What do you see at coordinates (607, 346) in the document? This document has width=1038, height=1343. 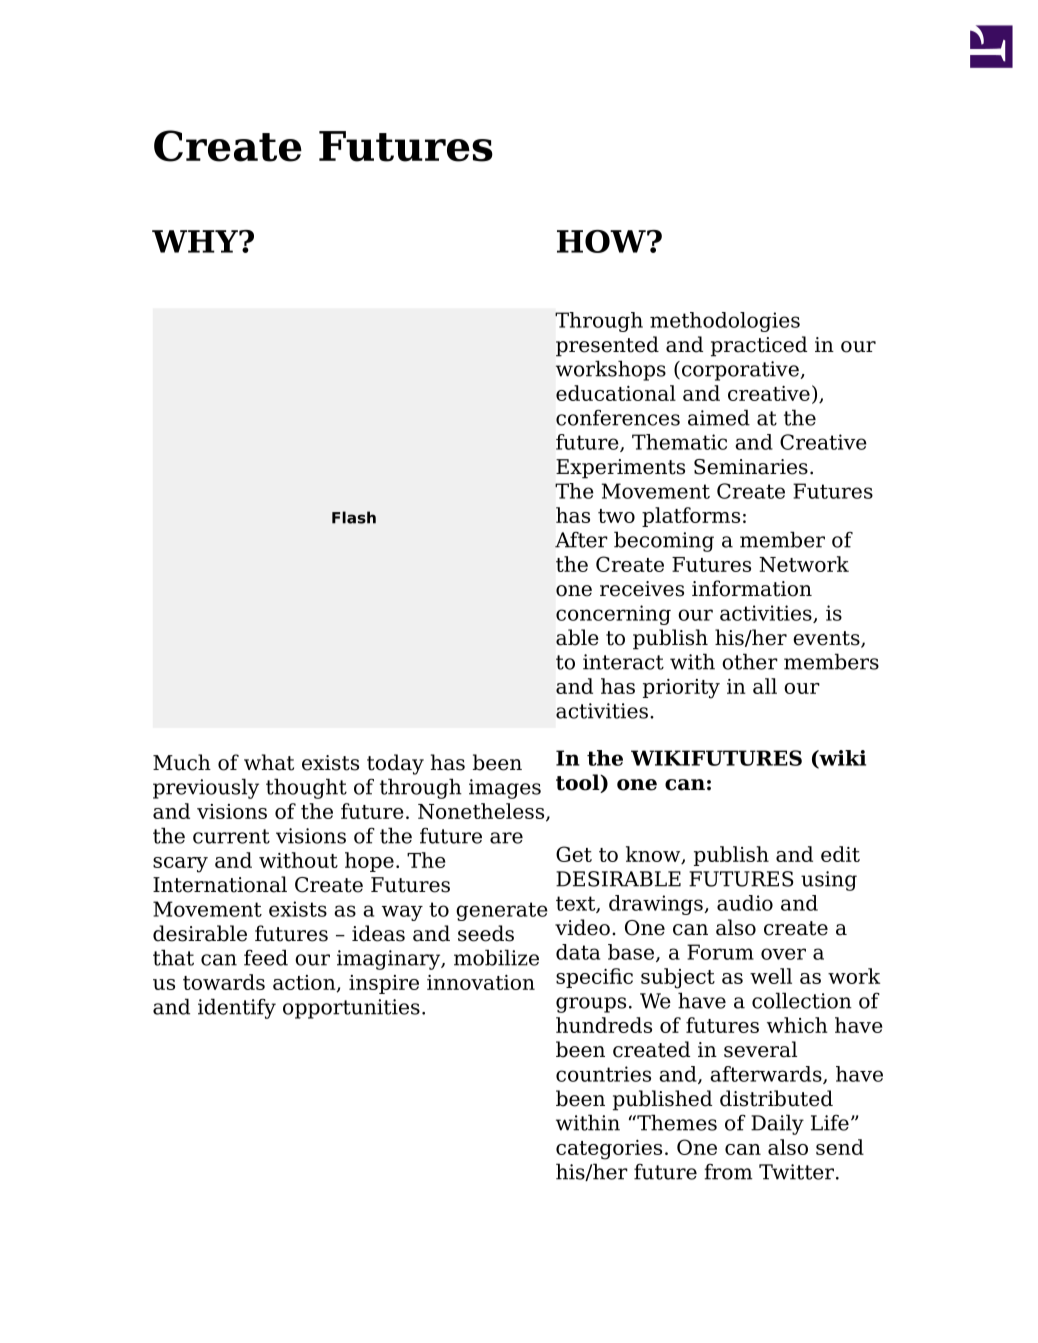 I see `presented` at bounding box center [607, 346].
